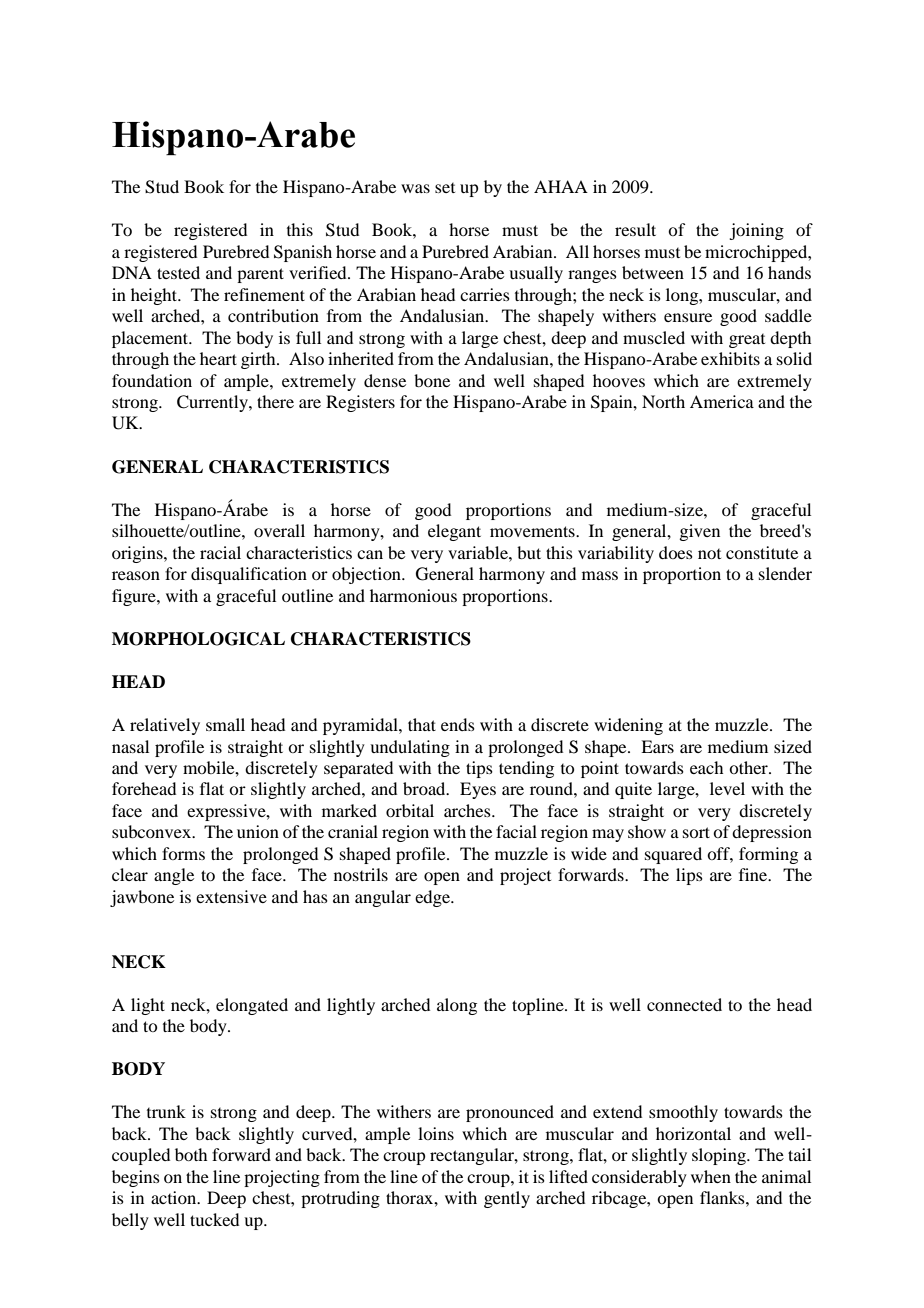  I want to click on not, so click(709, 554).
